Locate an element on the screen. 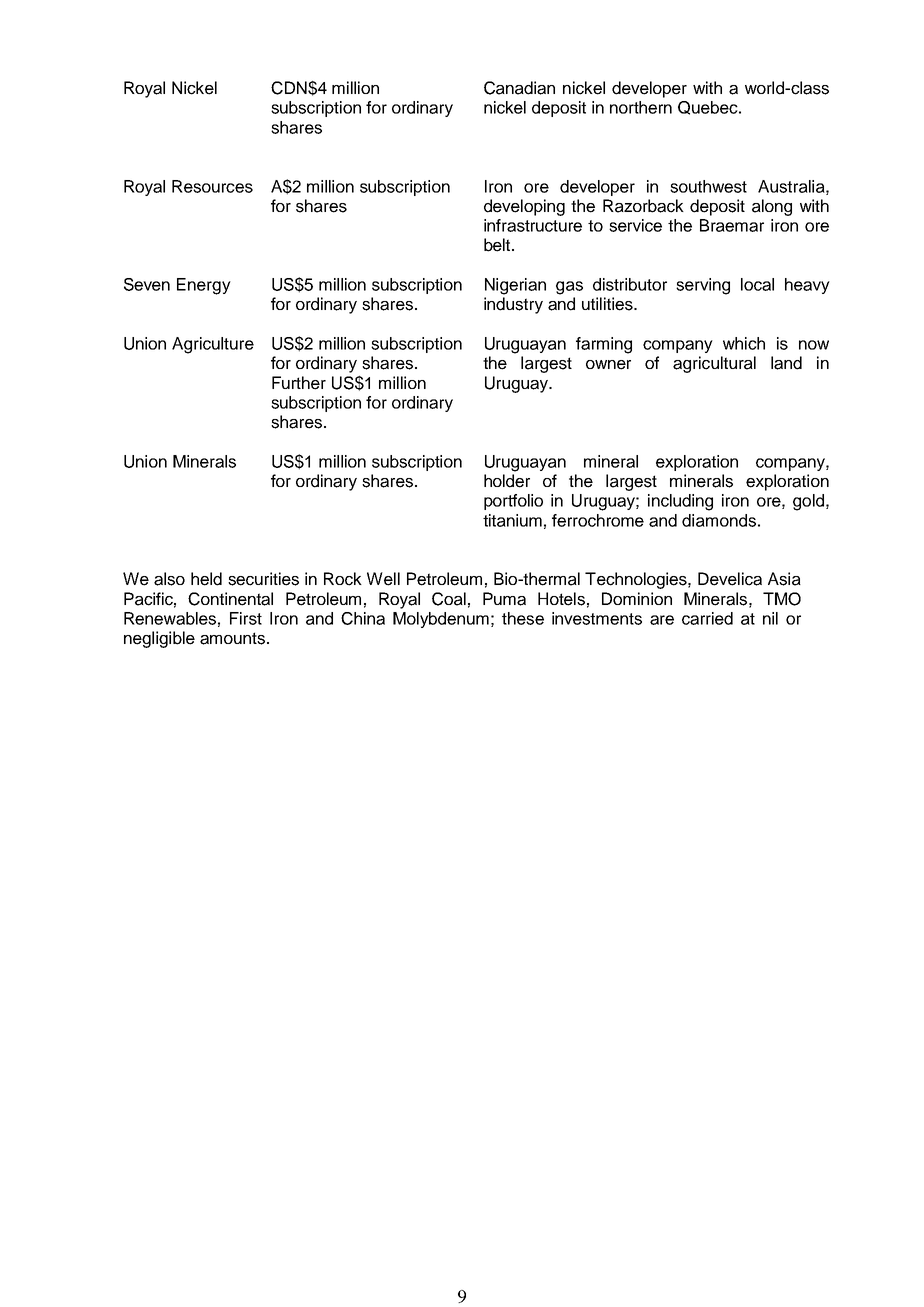 This screenshot has height=1307, width=924. Canadian is located at coordinates (519, 88).
